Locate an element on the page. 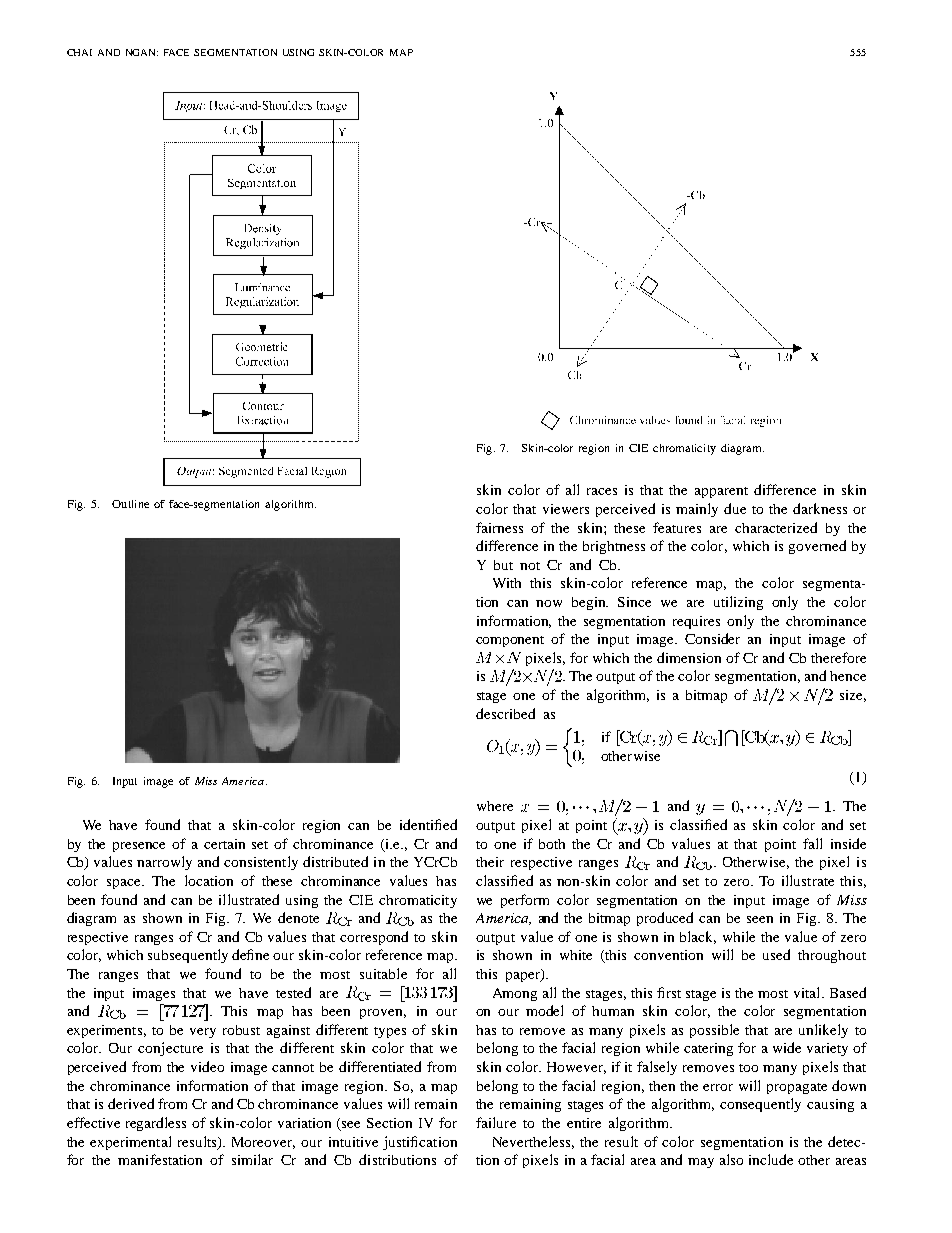 The width and height of the page is (952, 1233). NGAN is located at coordinates (142, 52).
